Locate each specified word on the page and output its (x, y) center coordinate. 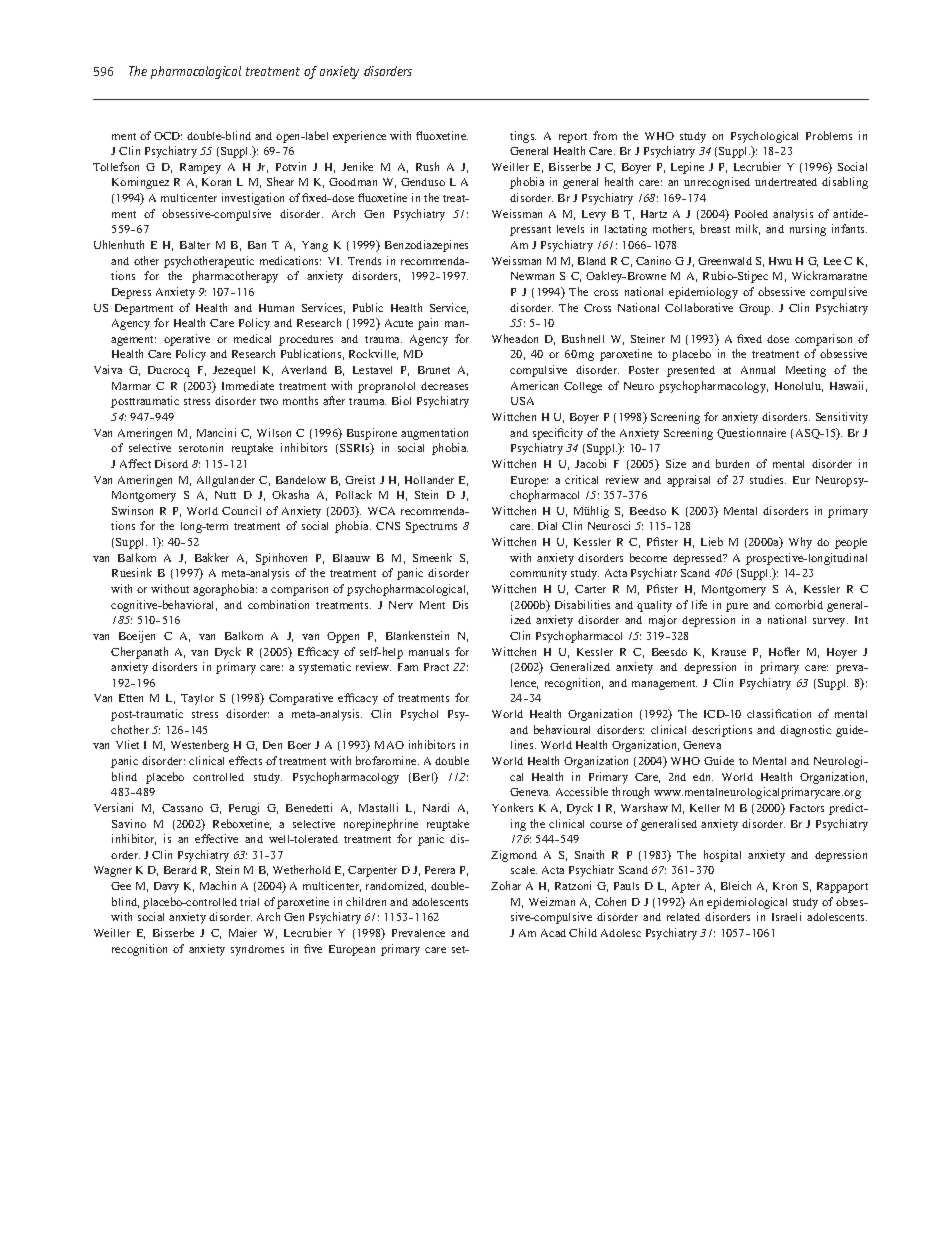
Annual (758, 370)
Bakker (212, 557)
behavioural (562, 729)
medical (252, 338)
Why (800, 543)
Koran (216, 182)
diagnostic (805, 731)
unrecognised (717, 183)
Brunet (434, 370)
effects (245, 760)
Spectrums (431, 527)
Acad (553, 933)
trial (249, 901)
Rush (427, 166)
